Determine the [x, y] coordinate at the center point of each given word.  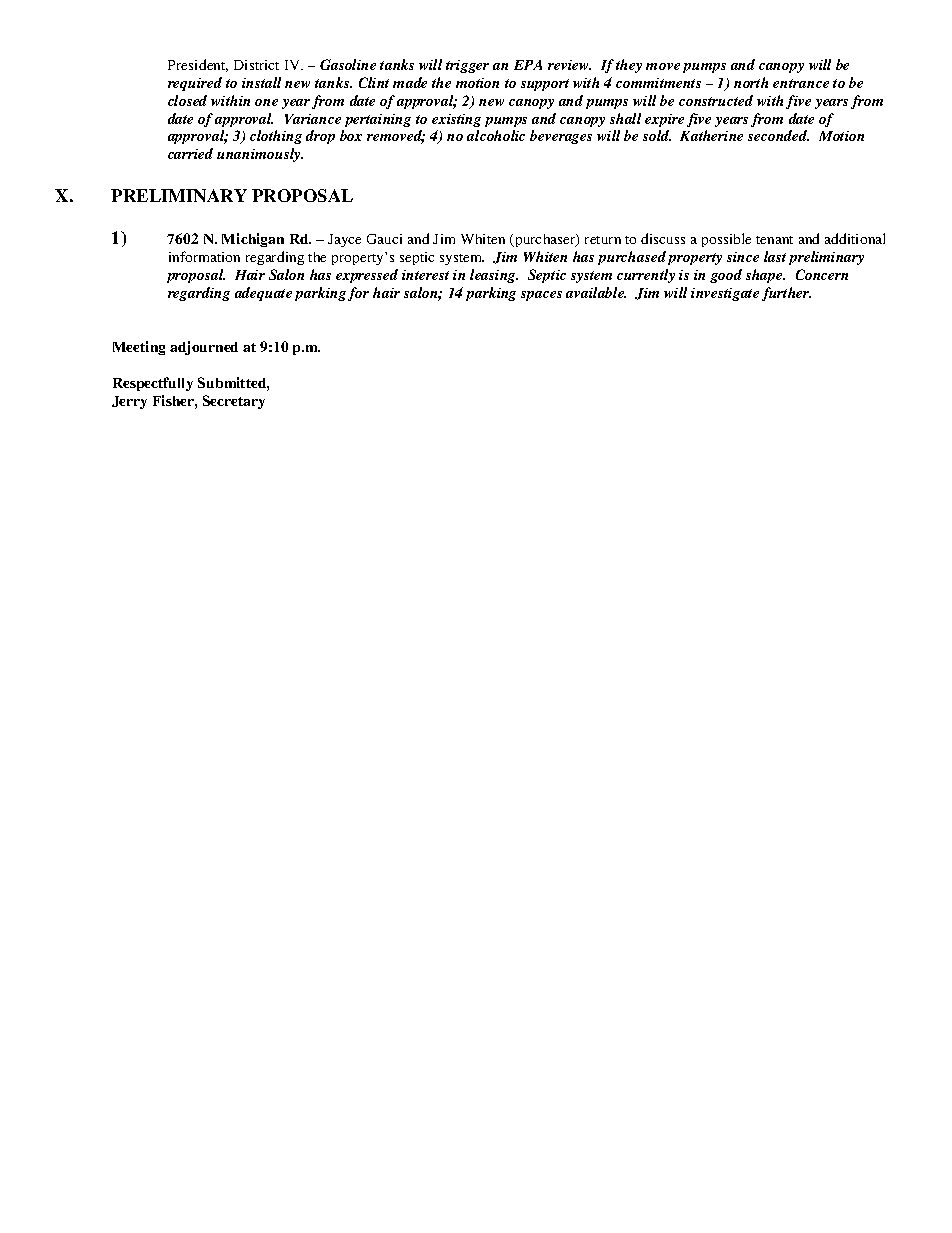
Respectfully [153, 384]
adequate [263, 294]
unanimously [260, 155]
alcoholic [496, 135]
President [198, 65]
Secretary [234, 402]
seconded [778, 135]
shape [765, 276]
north [751, 82]
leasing [494, 276]
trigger [467, 66]
